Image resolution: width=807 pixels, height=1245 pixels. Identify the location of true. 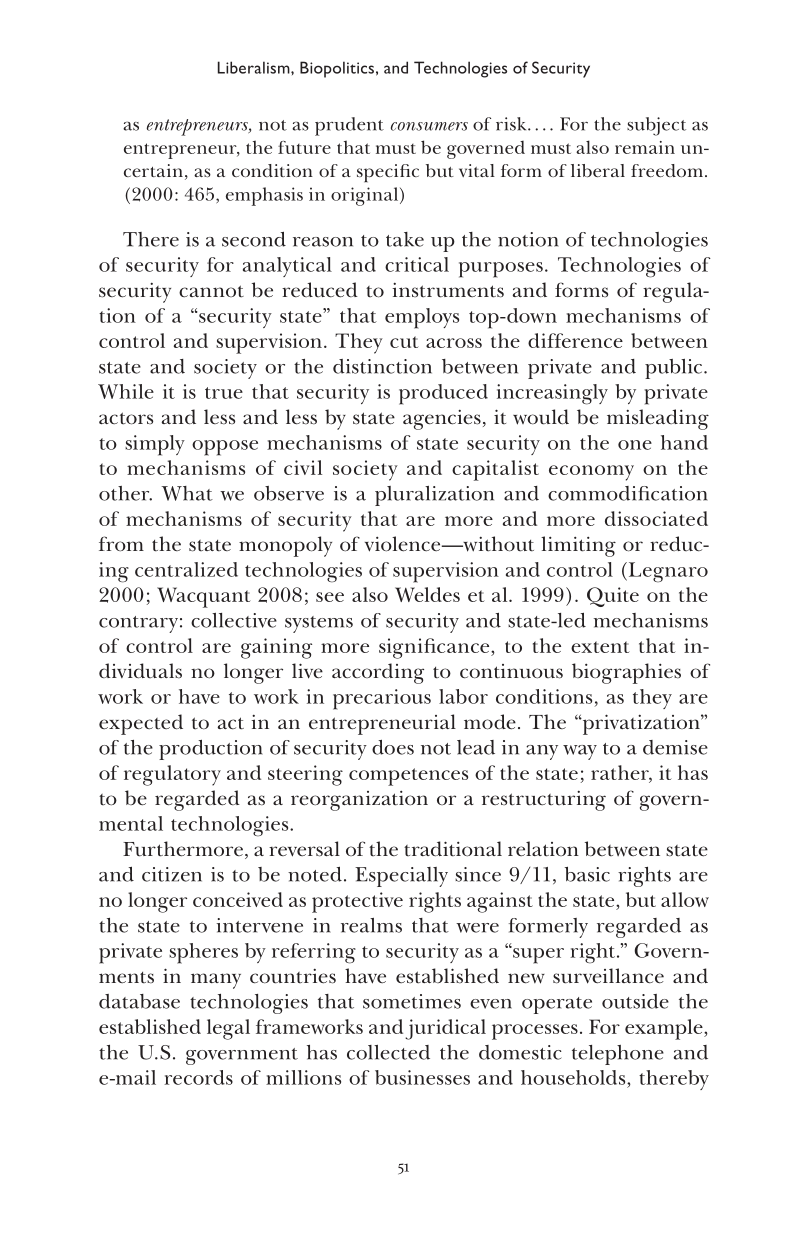
(224, 393).
